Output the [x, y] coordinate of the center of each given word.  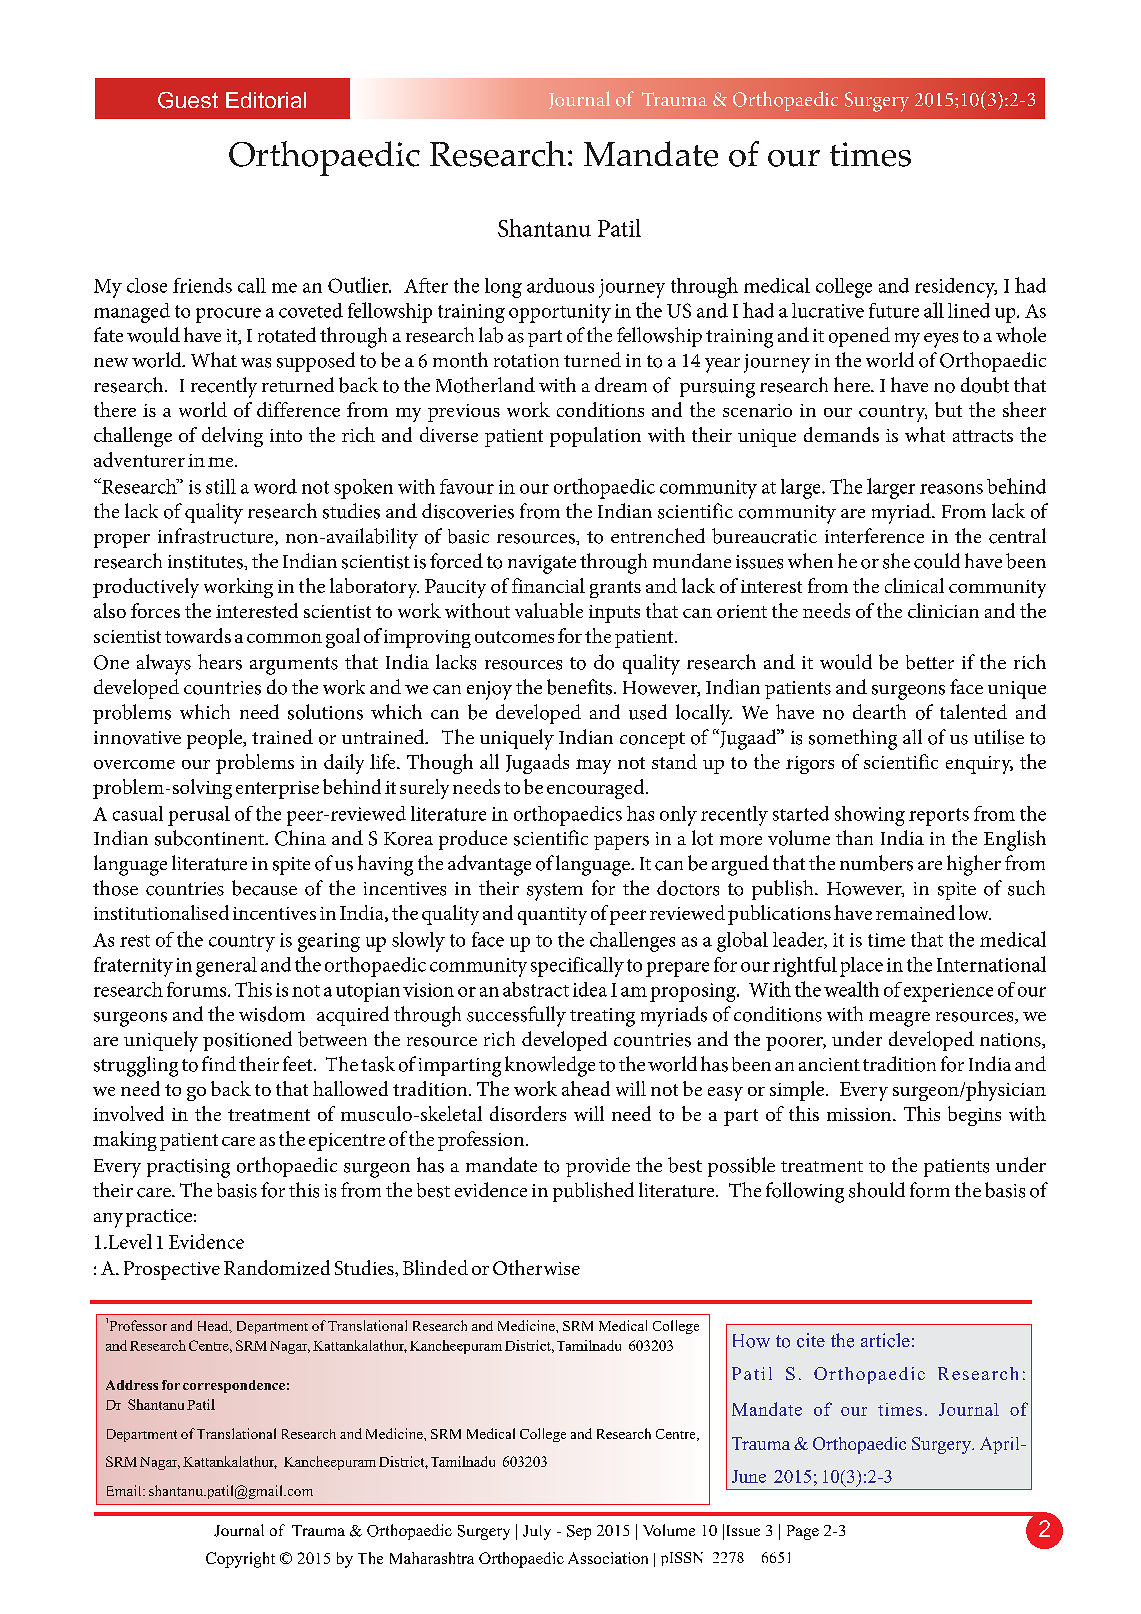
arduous [560, 285]
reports [939, 817]
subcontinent [211, 838]
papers [621, 843]
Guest [188, 100]
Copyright [240, 1560]
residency [956, 288]
